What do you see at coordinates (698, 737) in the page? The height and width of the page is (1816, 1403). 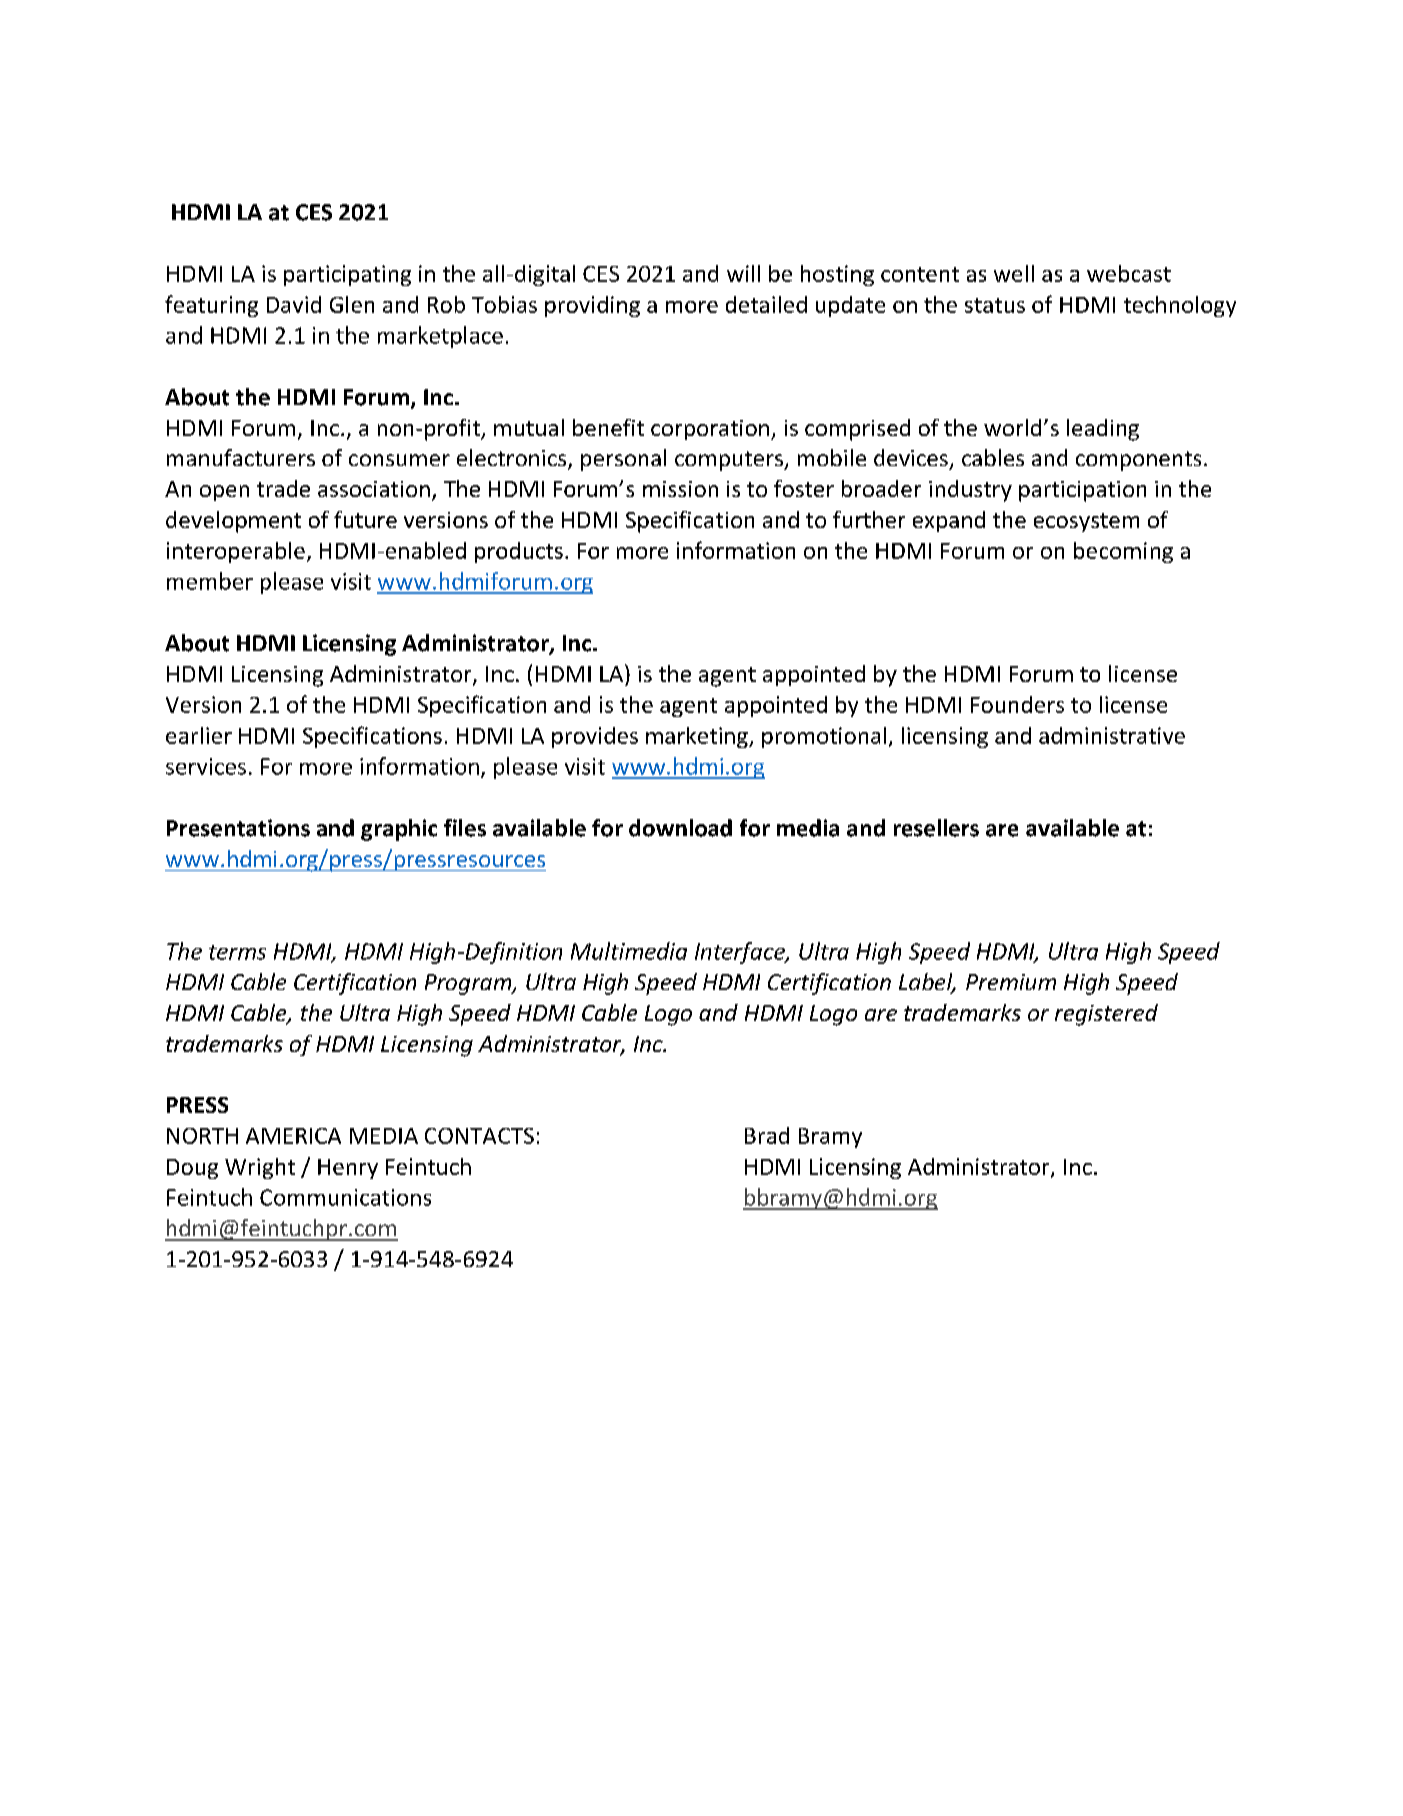 I see `marketing` at bounding box center [698, 737].
